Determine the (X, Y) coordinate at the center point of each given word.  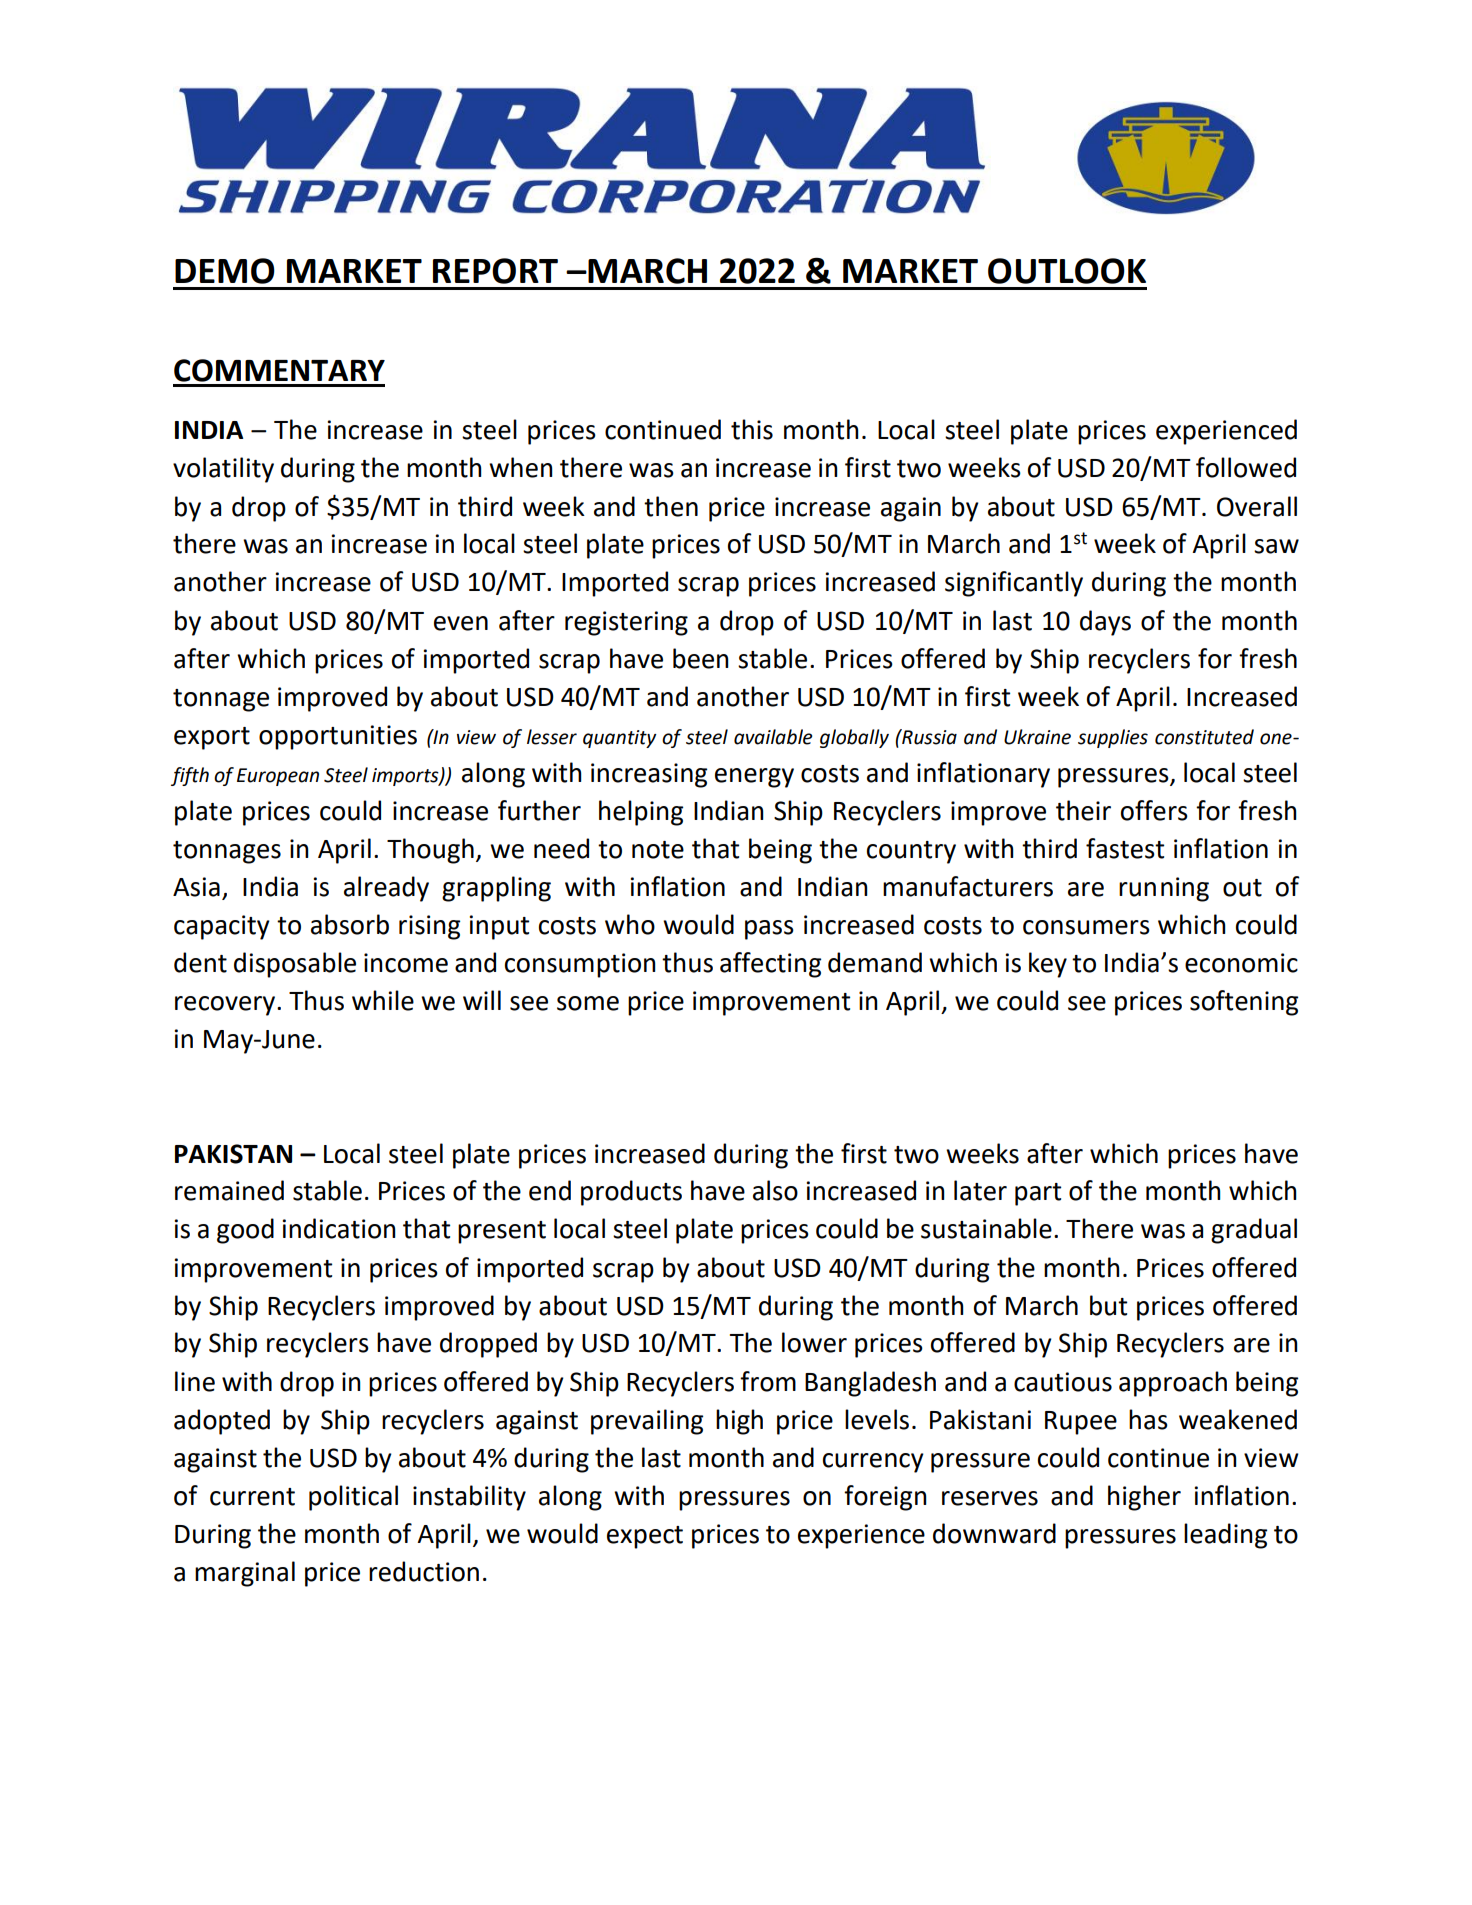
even (461, 623)
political (353, 1498)
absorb (350, 924)
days (1105, 623)
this (752, 429)
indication (339, 1228)
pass (769, 930)
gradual (1254, 1231)
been (701, 658)
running (1164, 889)
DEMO (225, 271)
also (775, 1190)
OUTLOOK (1067, 271)
